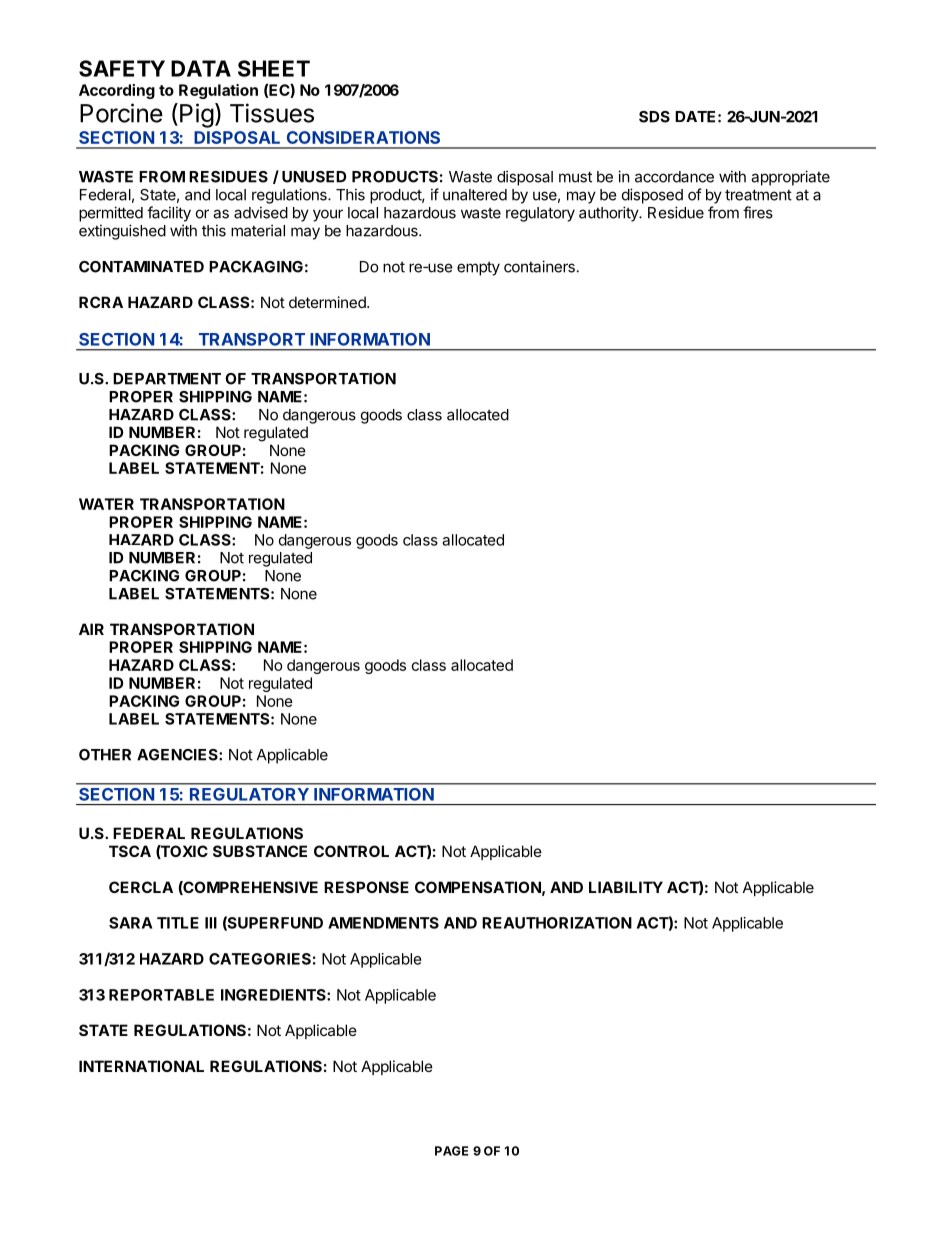 Image resolution: width=952 pixels, height=1233 pixels. Describe the element at coordinates (626, 887) in the screenshot. I see `LIABILITY` at that location.
